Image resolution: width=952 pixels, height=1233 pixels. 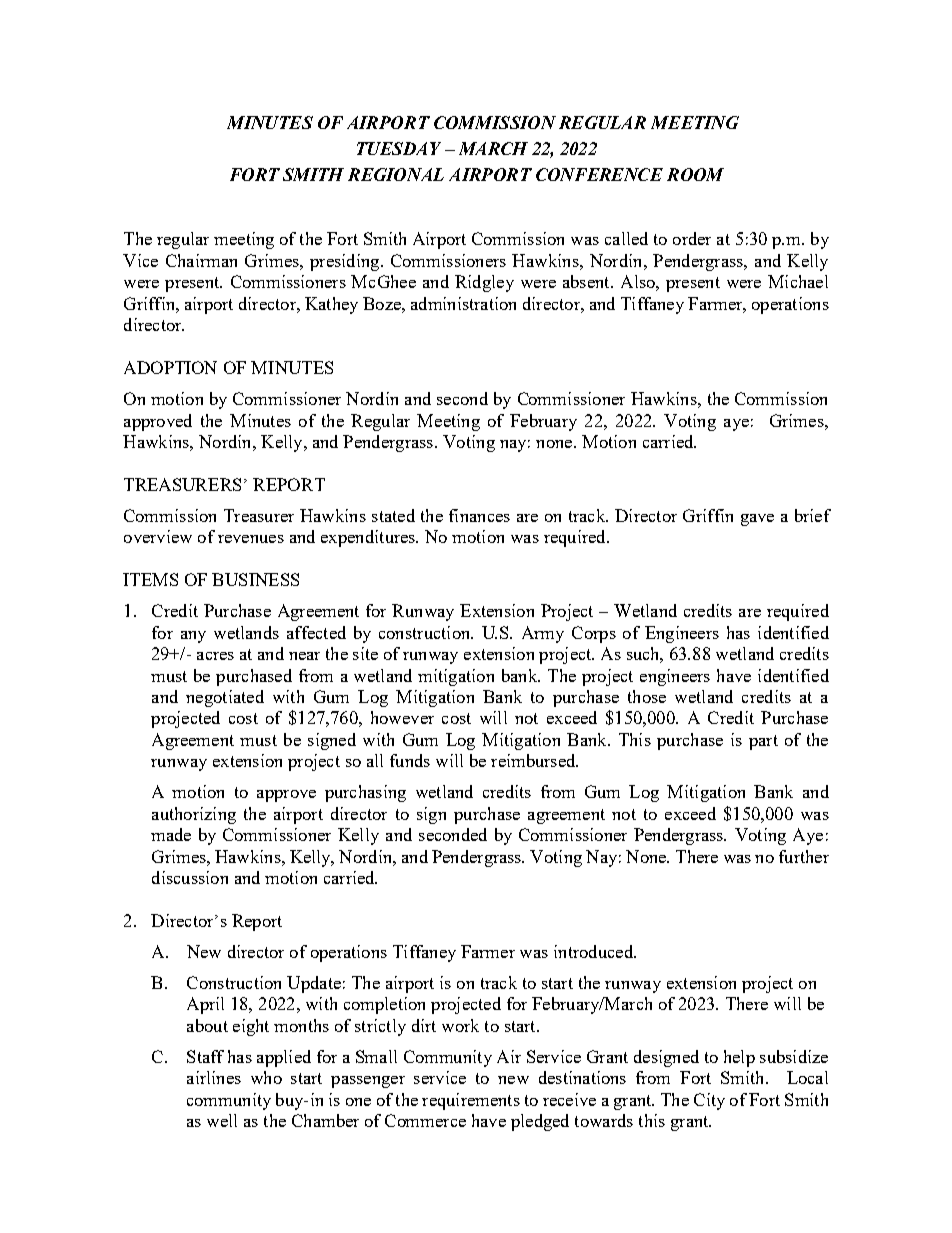 I want to click on introduced, so click(x=594, y=951).
